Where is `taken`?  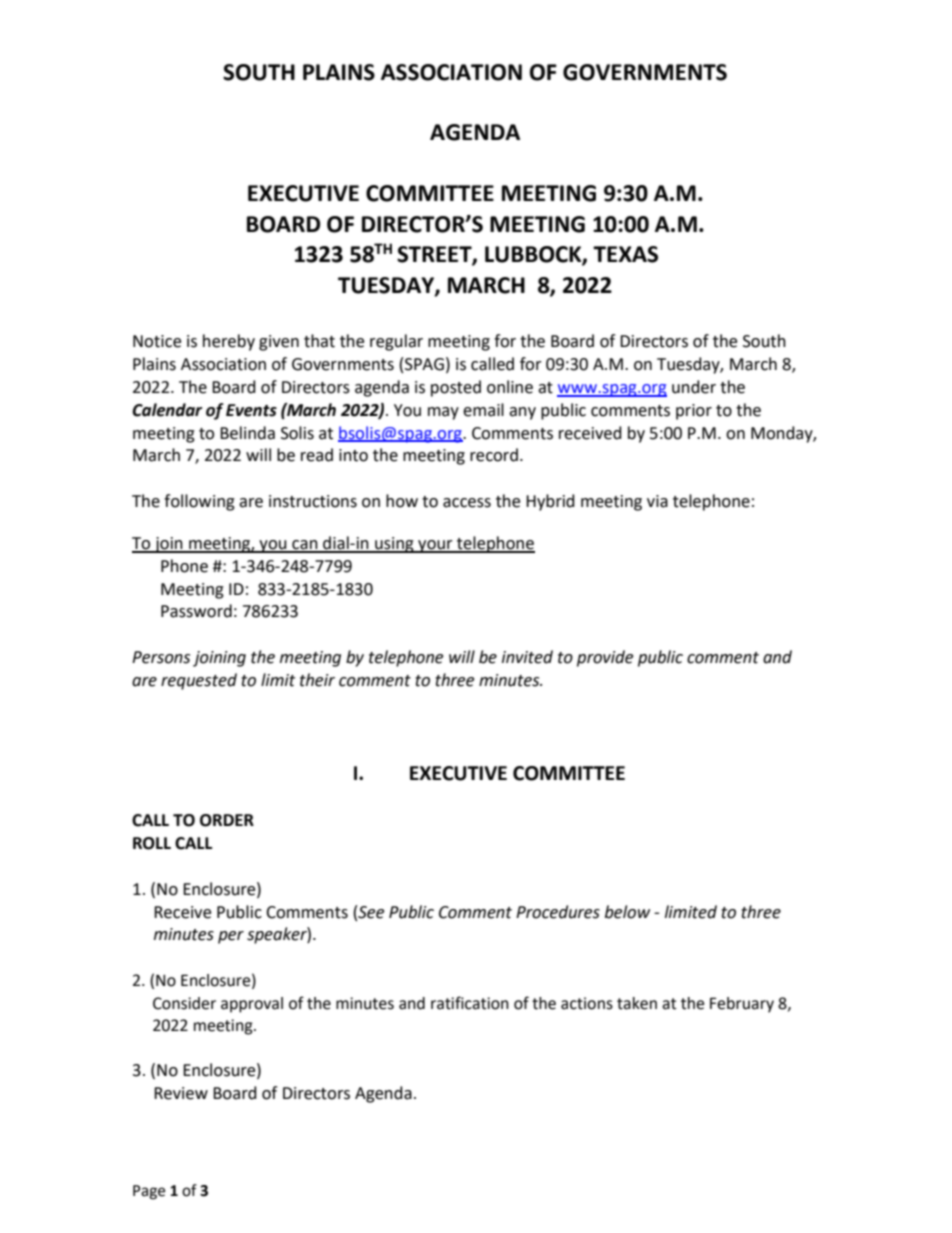
taken is located at coordinates (637, 1003).
